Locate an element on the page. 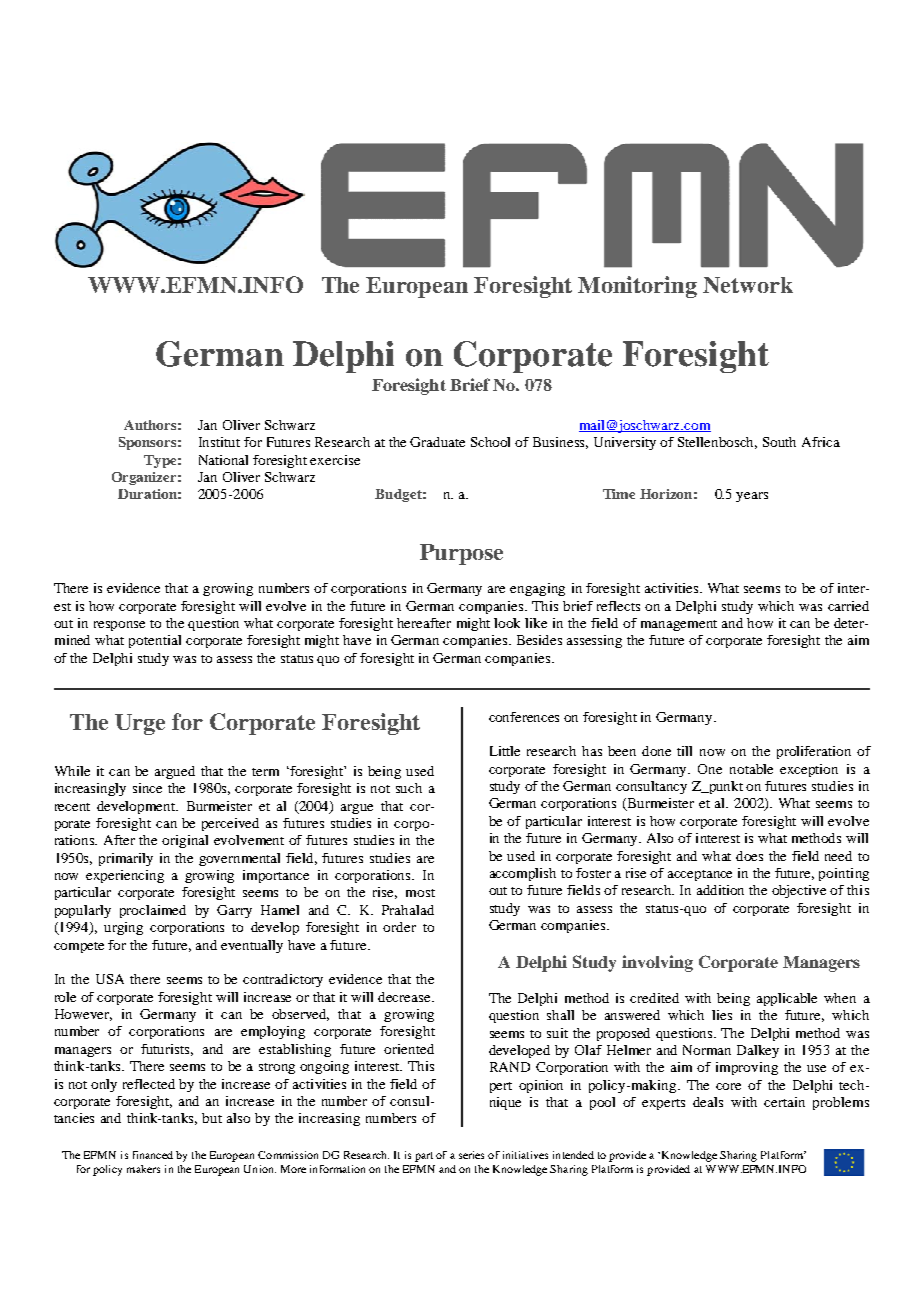 Image resolution: width=924 pixels, height=1308 pixels. certain is located at coordinates (784, 1102).
